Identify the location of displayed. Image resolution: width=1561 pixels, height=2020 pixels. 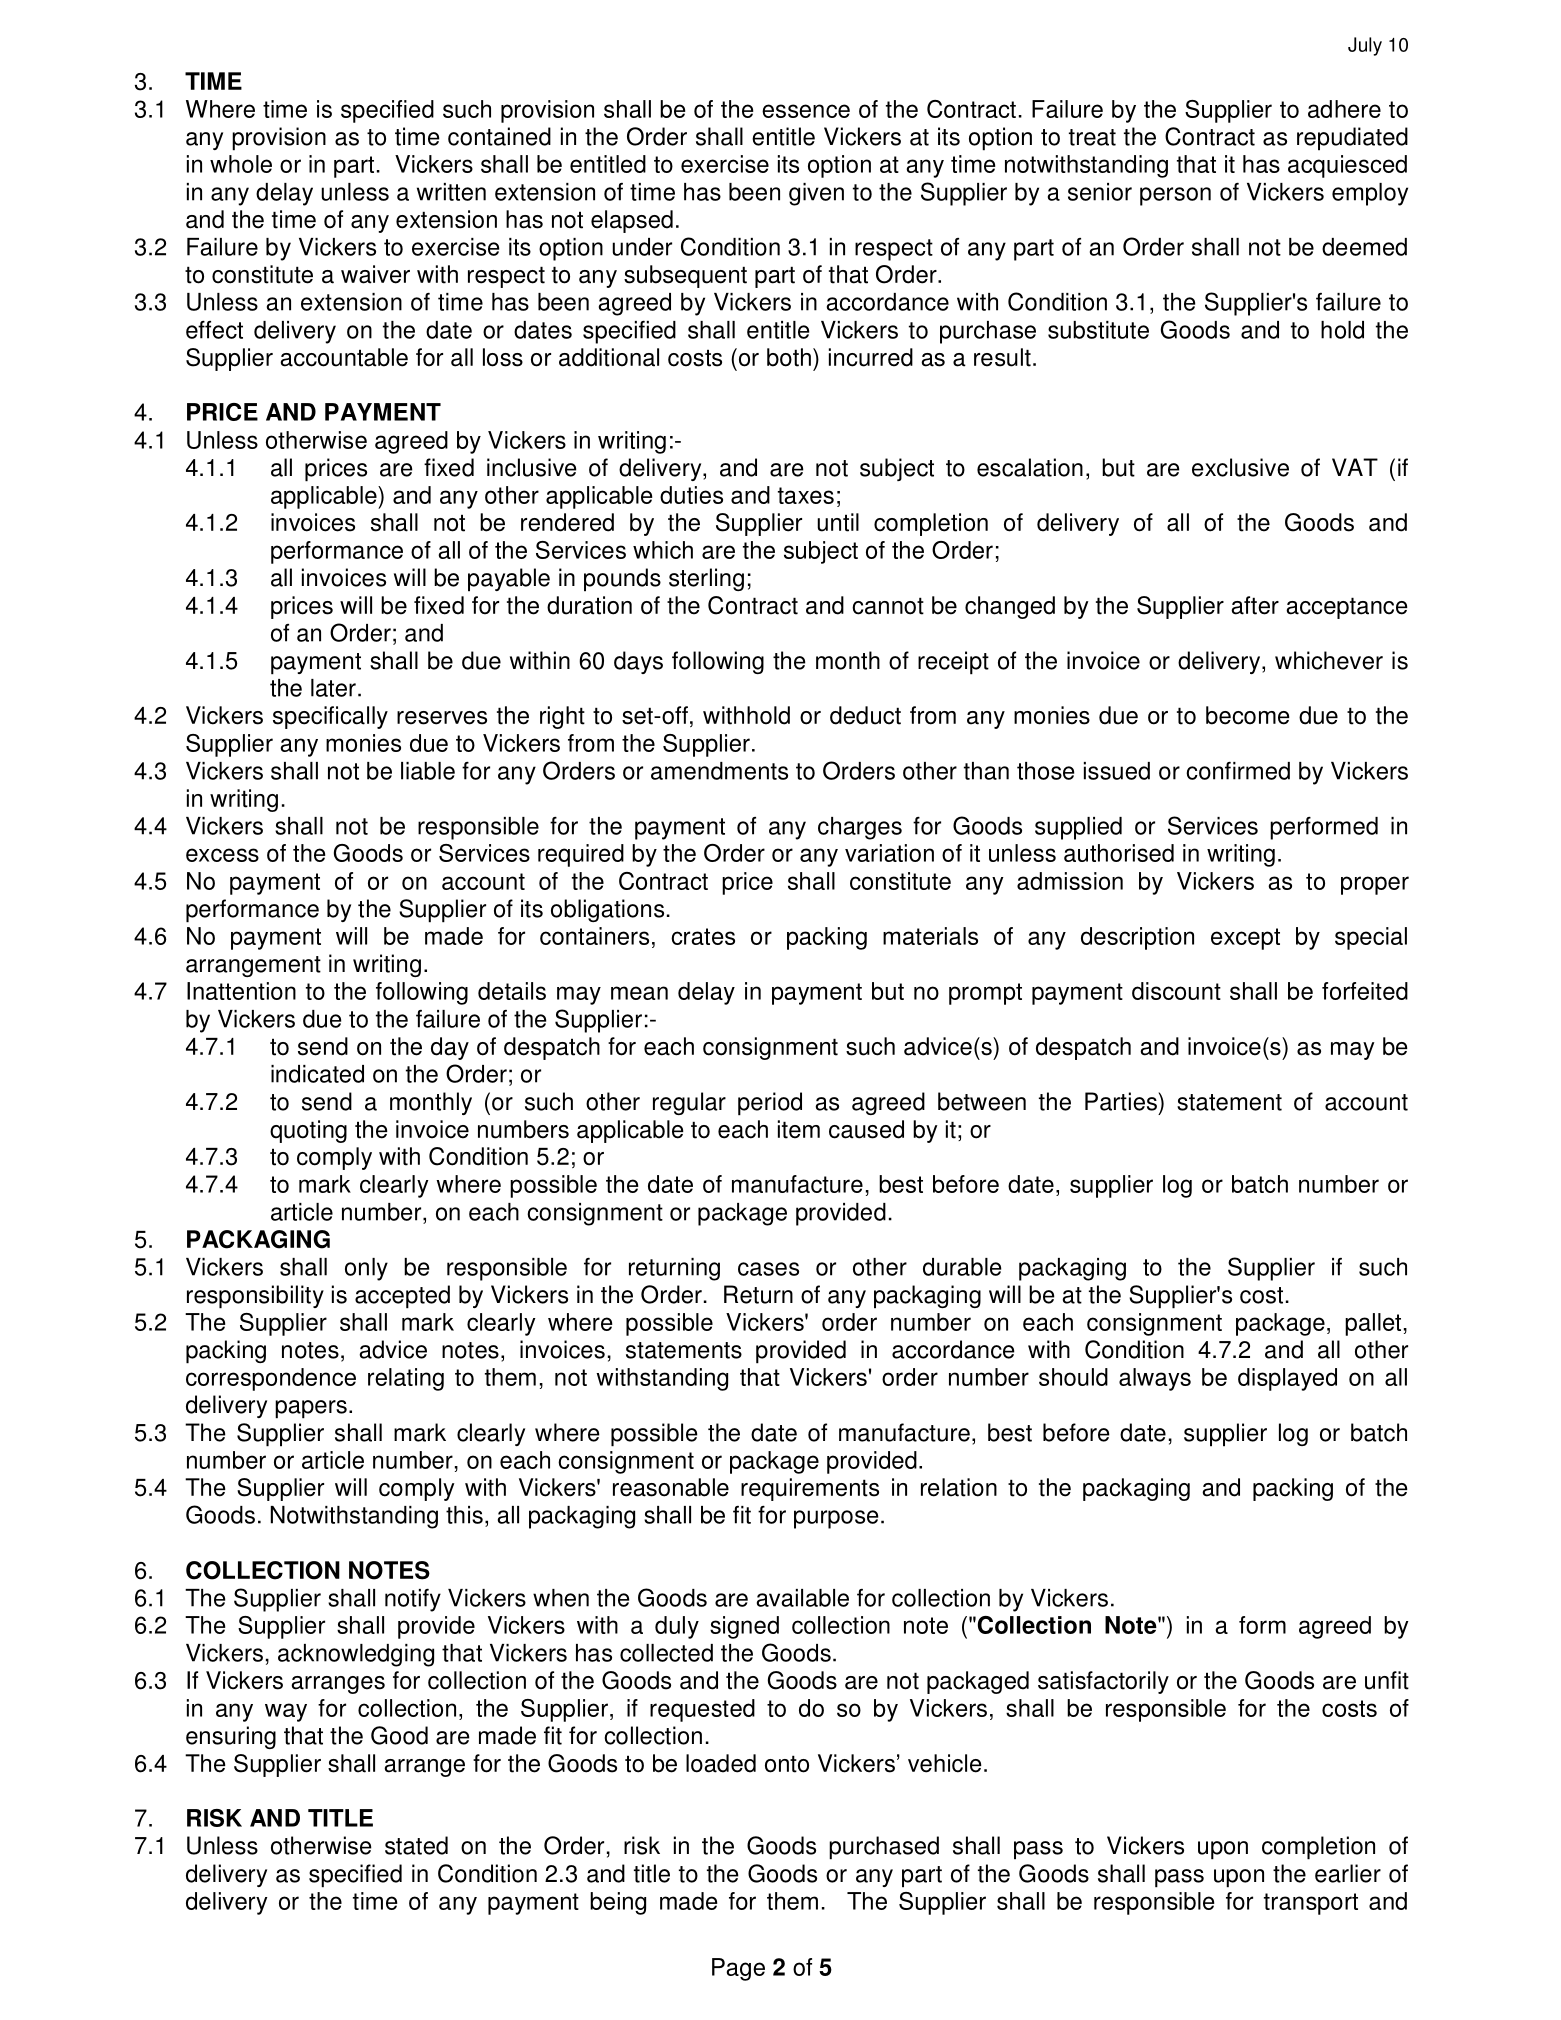
(1287, 1379).
